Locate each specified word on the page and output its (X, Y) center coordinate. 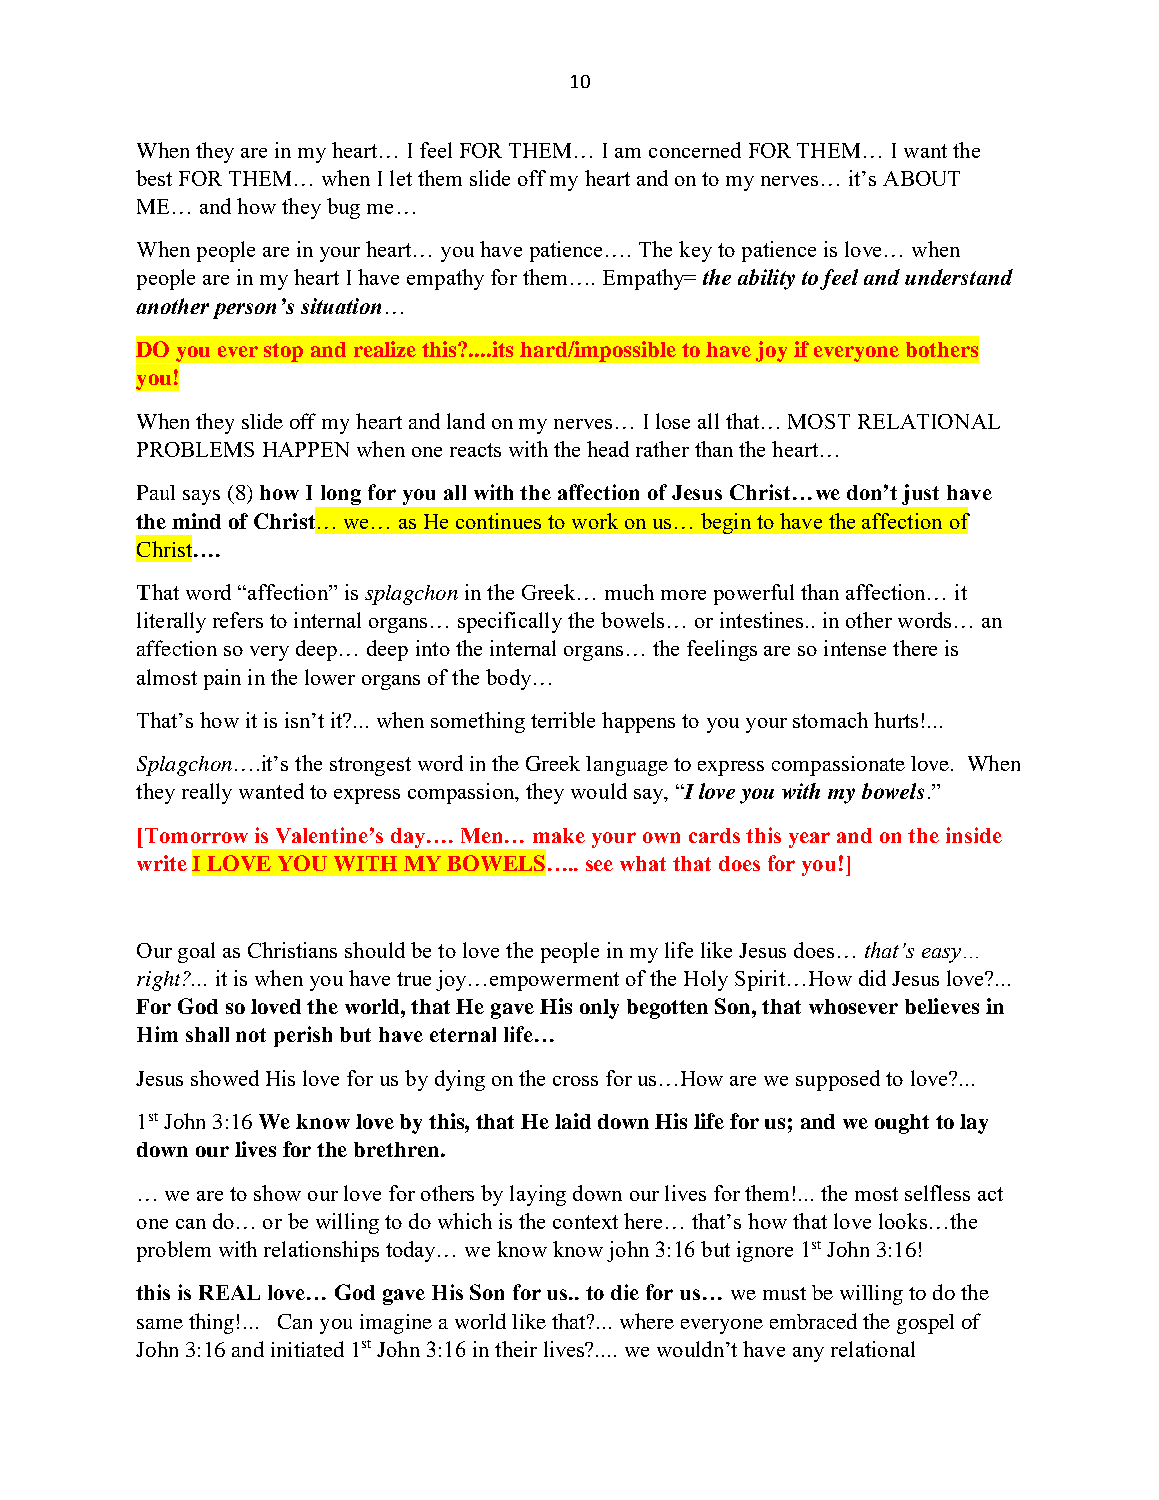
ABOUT (921, 178)
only (599, 1009)
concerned (695, 150)
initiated (307, 1349)
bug (343, 208)
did (872, 978)
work (595, 521)
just (920, 494)
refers (238, 620)
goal (196, 952)
